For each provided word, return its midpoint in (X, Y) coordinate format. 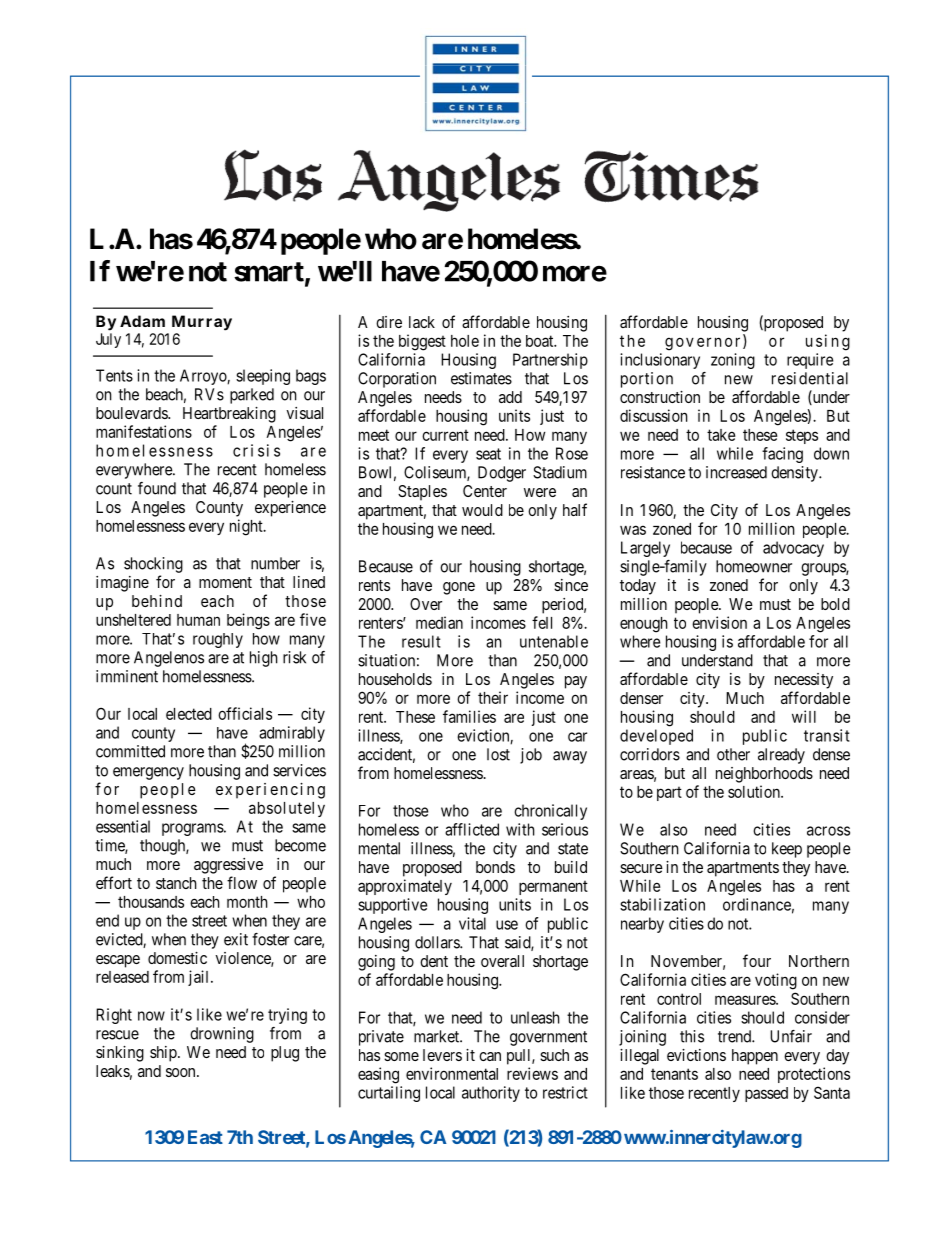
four (757, 960)
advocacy (793, 549)
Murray (202, 323)
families (469, 716)
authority (491, 1094)
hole (465, 341)
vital (472, 923)
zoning (733, 361)
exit (236, 939)
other (733, 754)
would (482, 510)
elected (189, 714)
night (247, 527)
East (205, 1137)
